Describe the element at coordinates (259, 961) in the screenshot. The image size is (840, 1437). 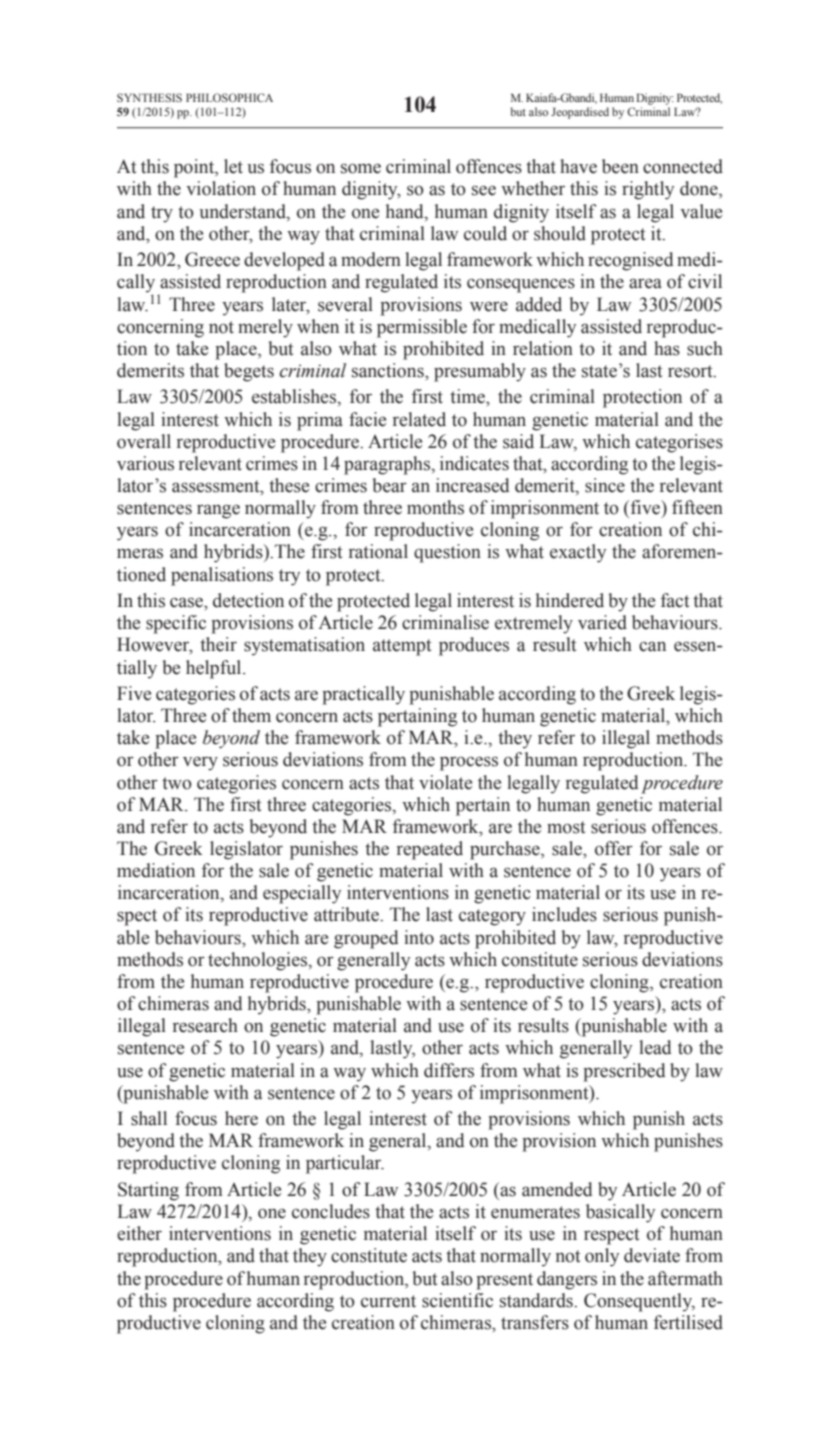
I see `technologies` at that location.
